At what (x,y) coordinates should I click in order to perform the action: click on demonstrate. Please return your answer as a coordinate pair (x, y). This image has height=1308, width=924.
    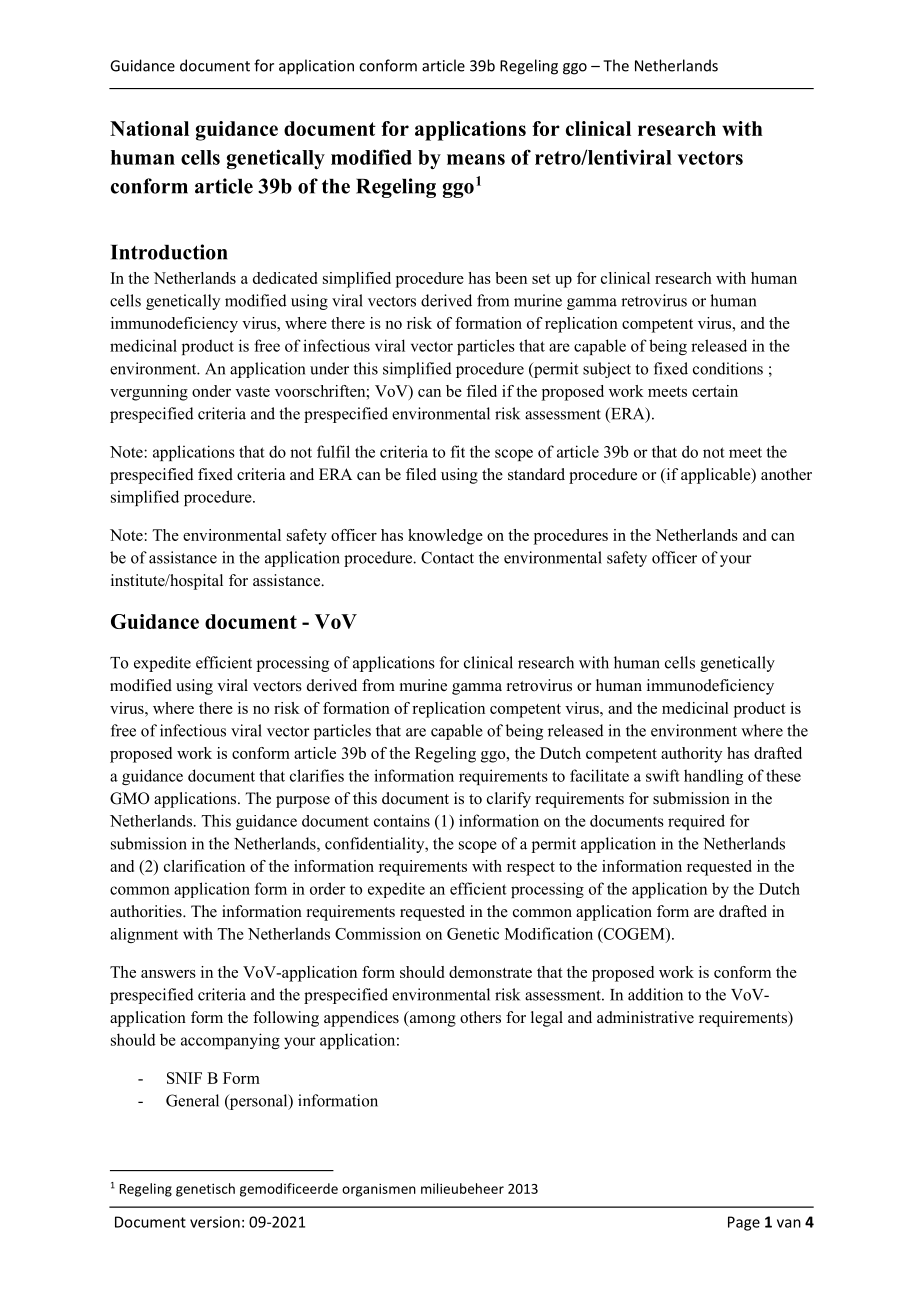
    Looking at the image, I should click on (490, 972).
